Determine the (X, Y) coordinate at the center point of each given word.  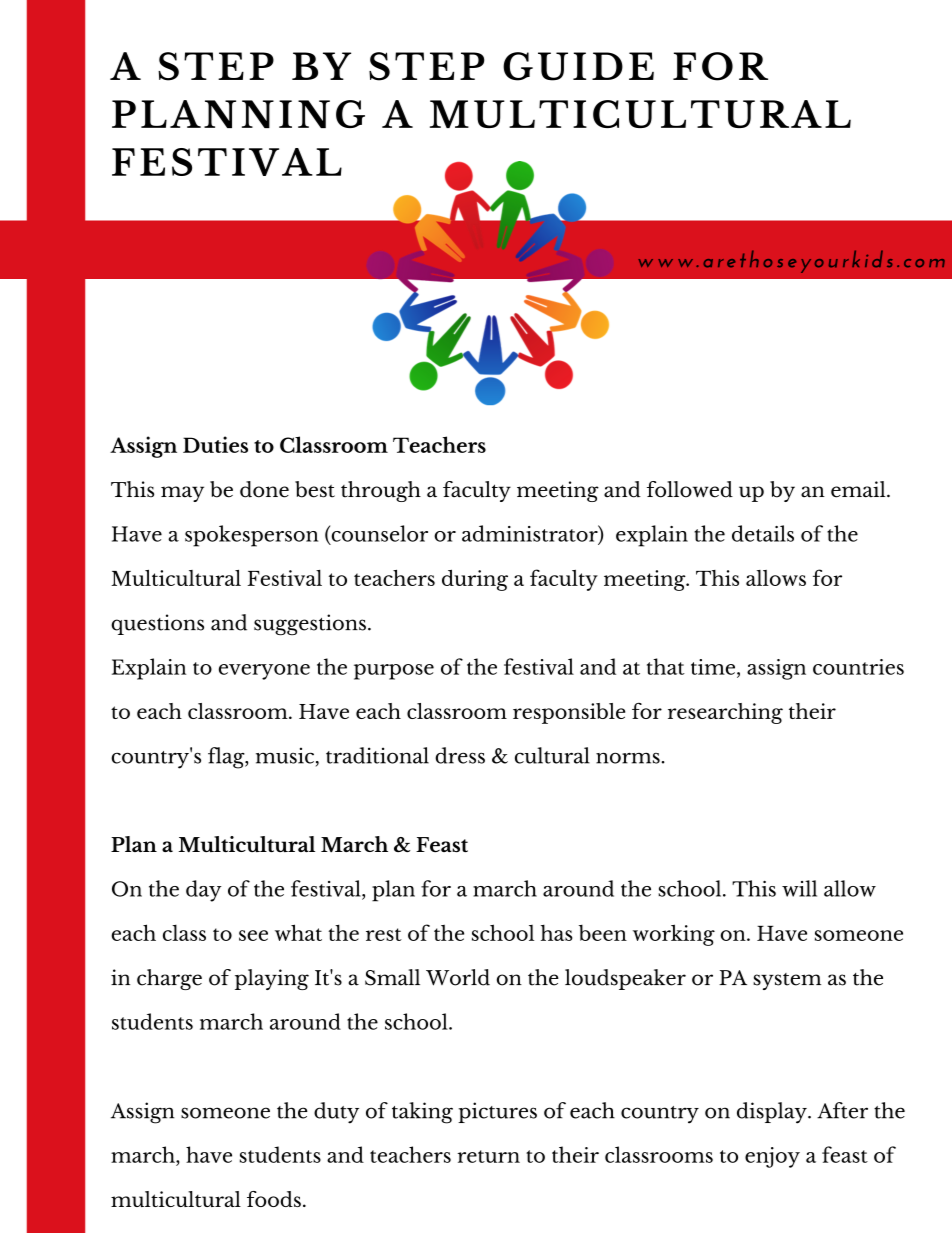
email (859, 489)
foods (274, 1199)
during (475, 580)
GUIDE (578, 66)
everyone (264, 672)
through (381, 491)
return (488, 1156)
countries (858, 667)
